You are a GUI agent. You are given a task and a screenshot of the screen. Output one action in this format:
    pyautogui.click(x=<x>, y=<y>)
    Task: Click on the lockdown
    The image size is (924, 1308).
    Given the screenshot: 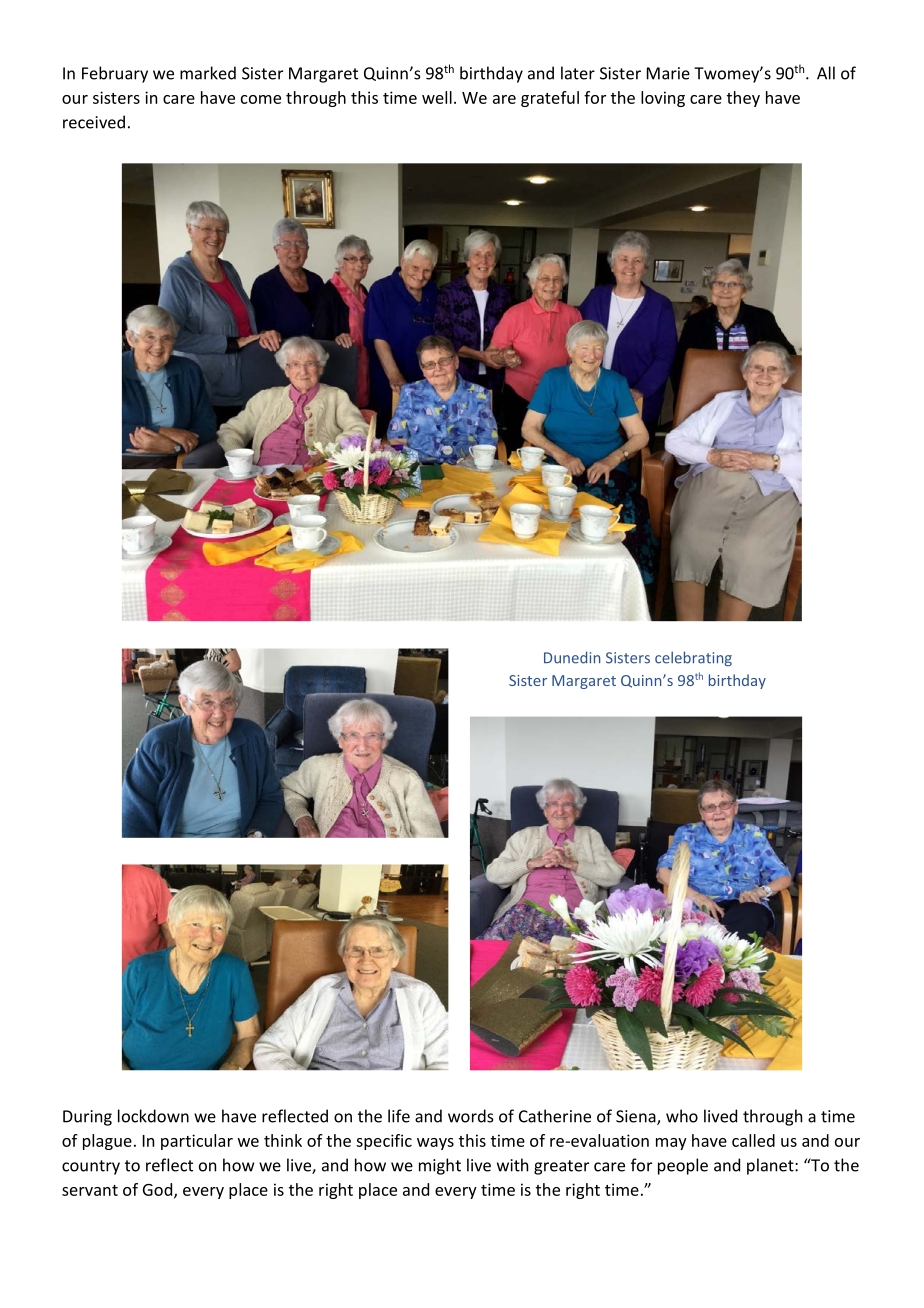 What is the action you would take?
    pyautogui.click(x=153, y=1116)
